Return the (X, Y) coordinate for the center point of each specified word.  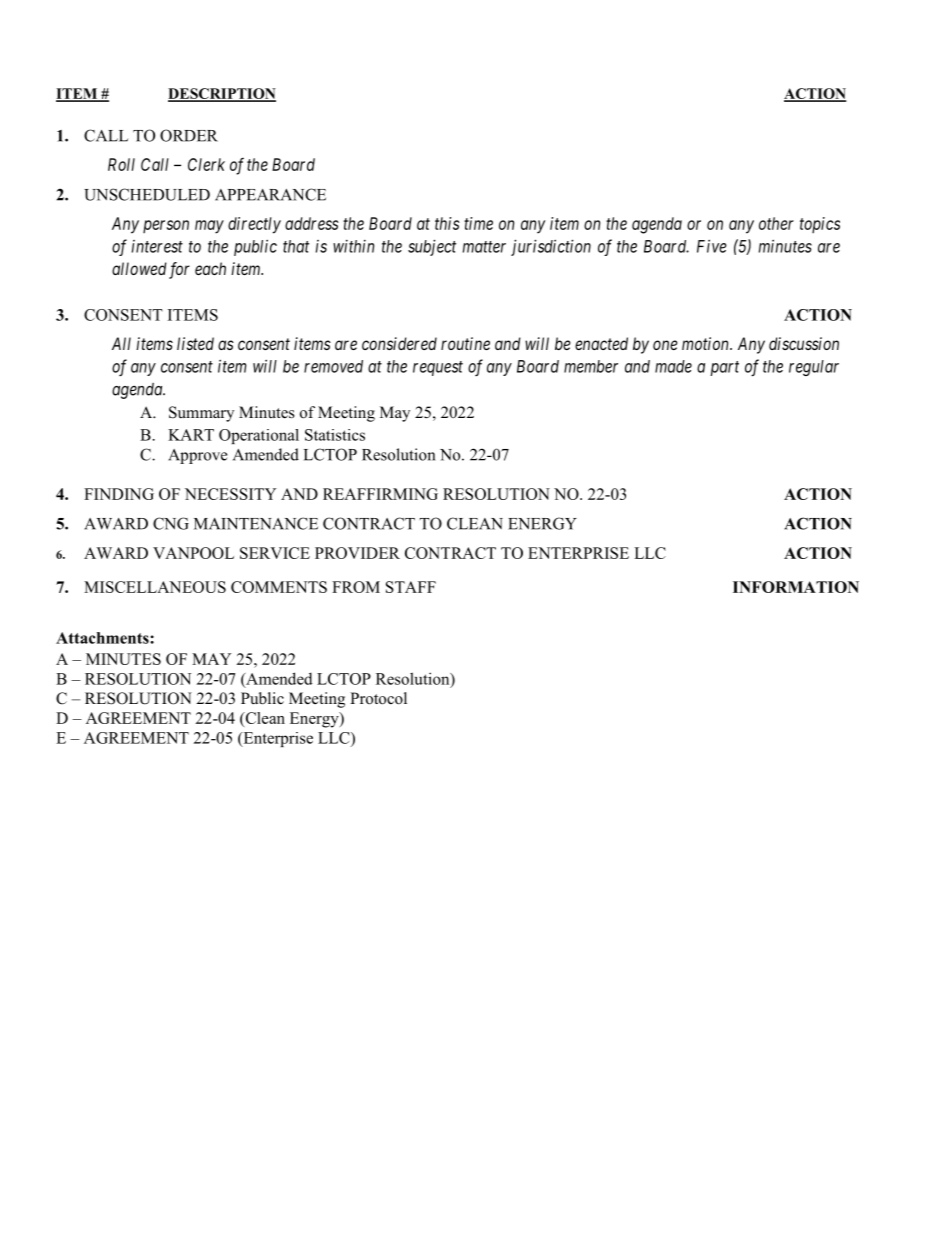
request (438, 368)
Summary (201, 414)
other (776, 223)
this (447, 223)
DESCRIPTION (222, 94)
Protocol (378, 698)
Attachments (103, 638)
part (724, 368)
